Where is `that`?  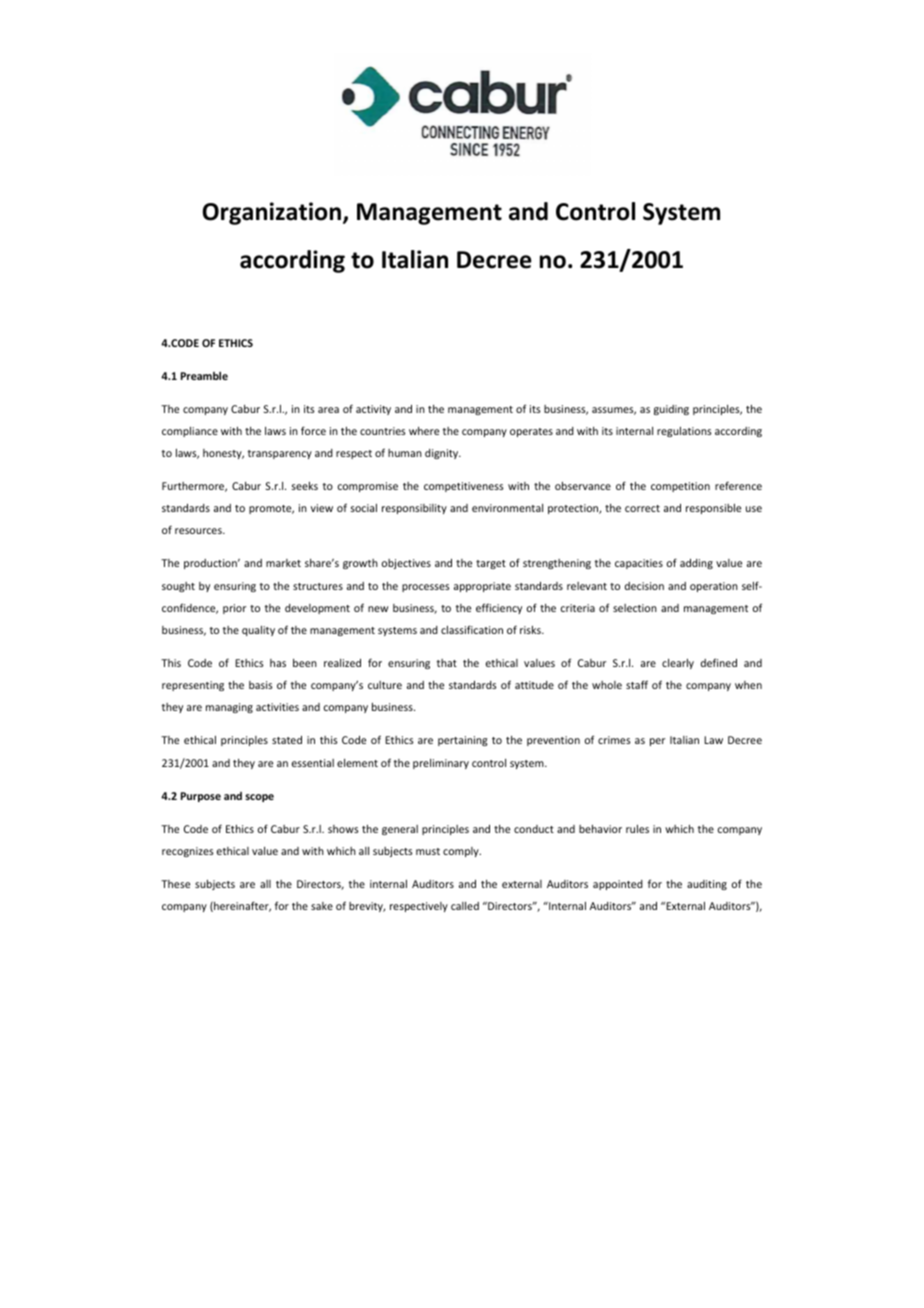 that is located at coordinates (447, 663).
